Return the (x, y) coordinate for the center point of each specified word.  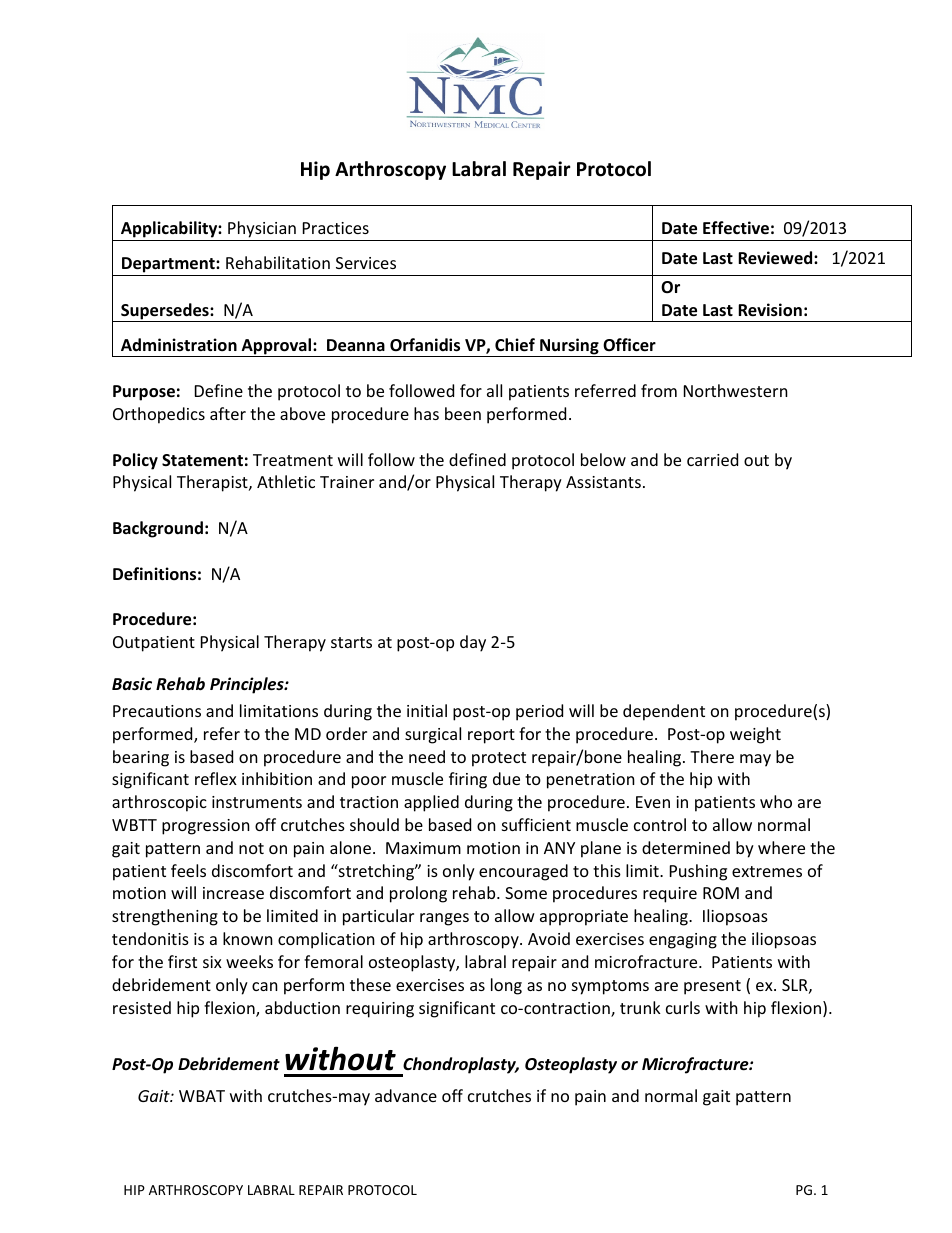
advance (406, 1095)
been (463, 413)
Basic (132, 684)
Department (168, 266)
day (473, 643)
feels (188, 870)
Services (366, 263)
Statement (202, 460)
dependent (664, 712)
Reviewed (776, 258)
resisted (142, 1007)
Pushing (698, 872)
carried (712, 459)
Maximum (423, 848)
